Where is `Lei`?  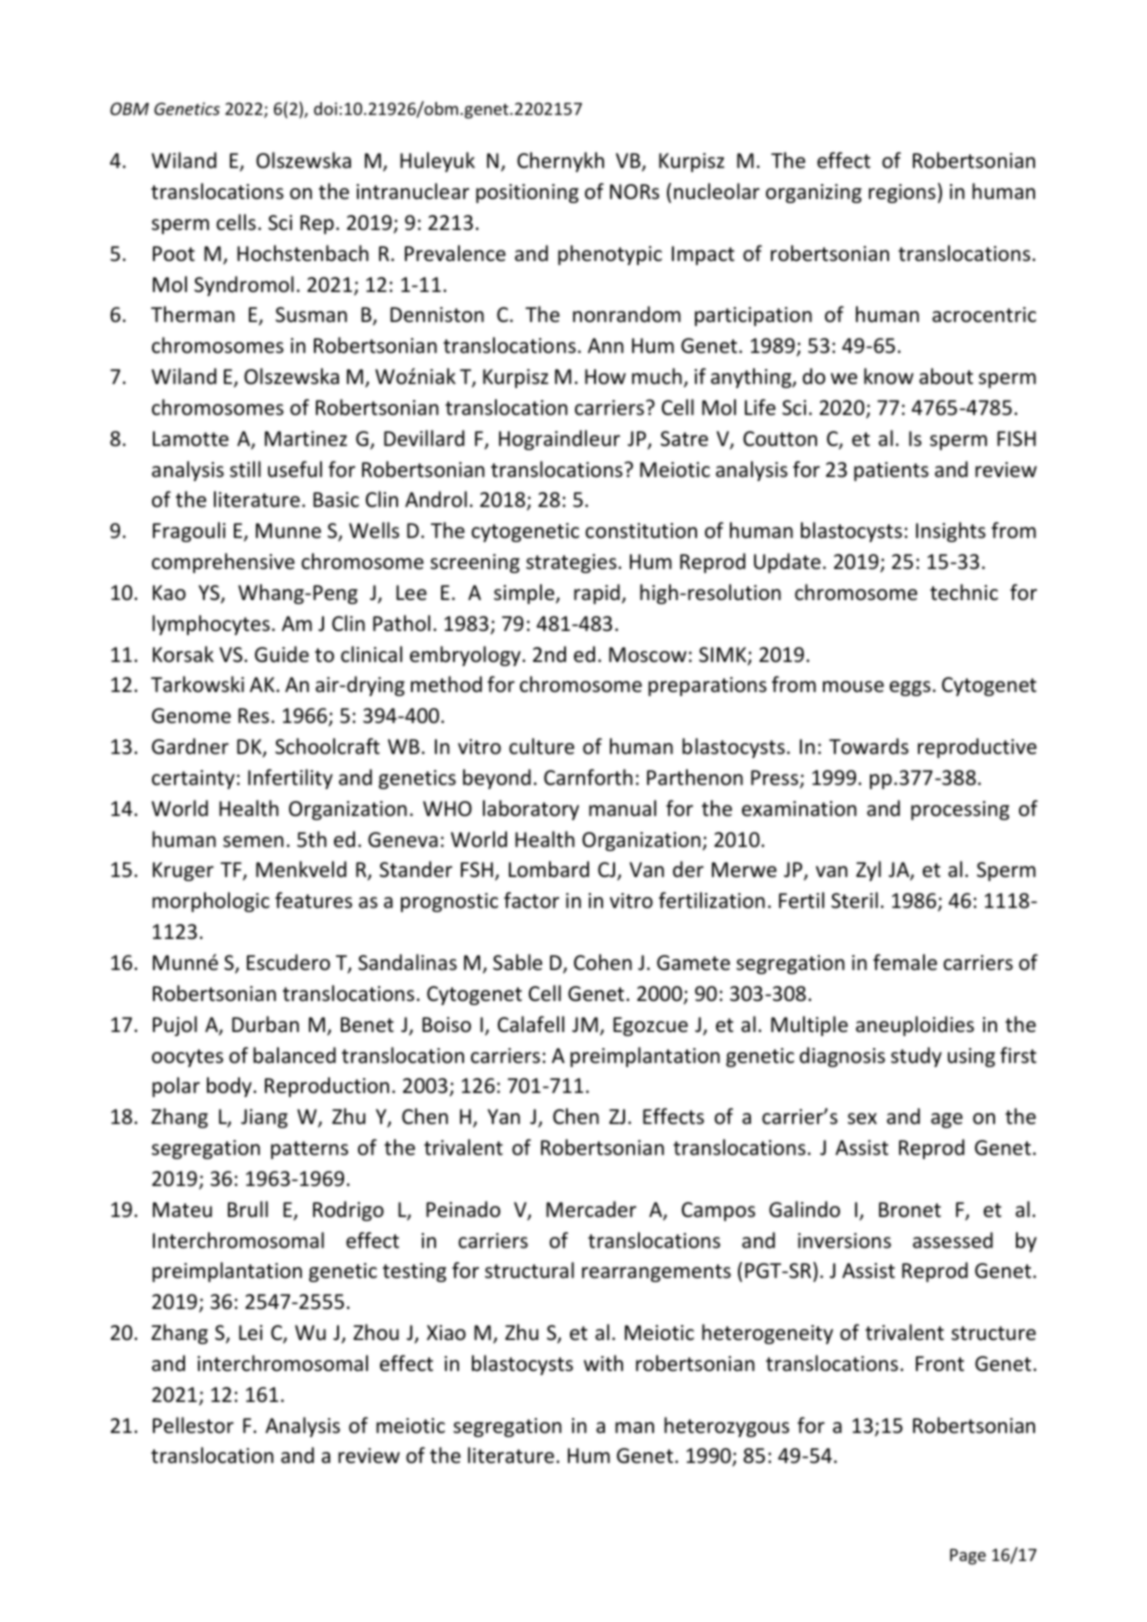 Lei is located at coordinates (251, 1332).
